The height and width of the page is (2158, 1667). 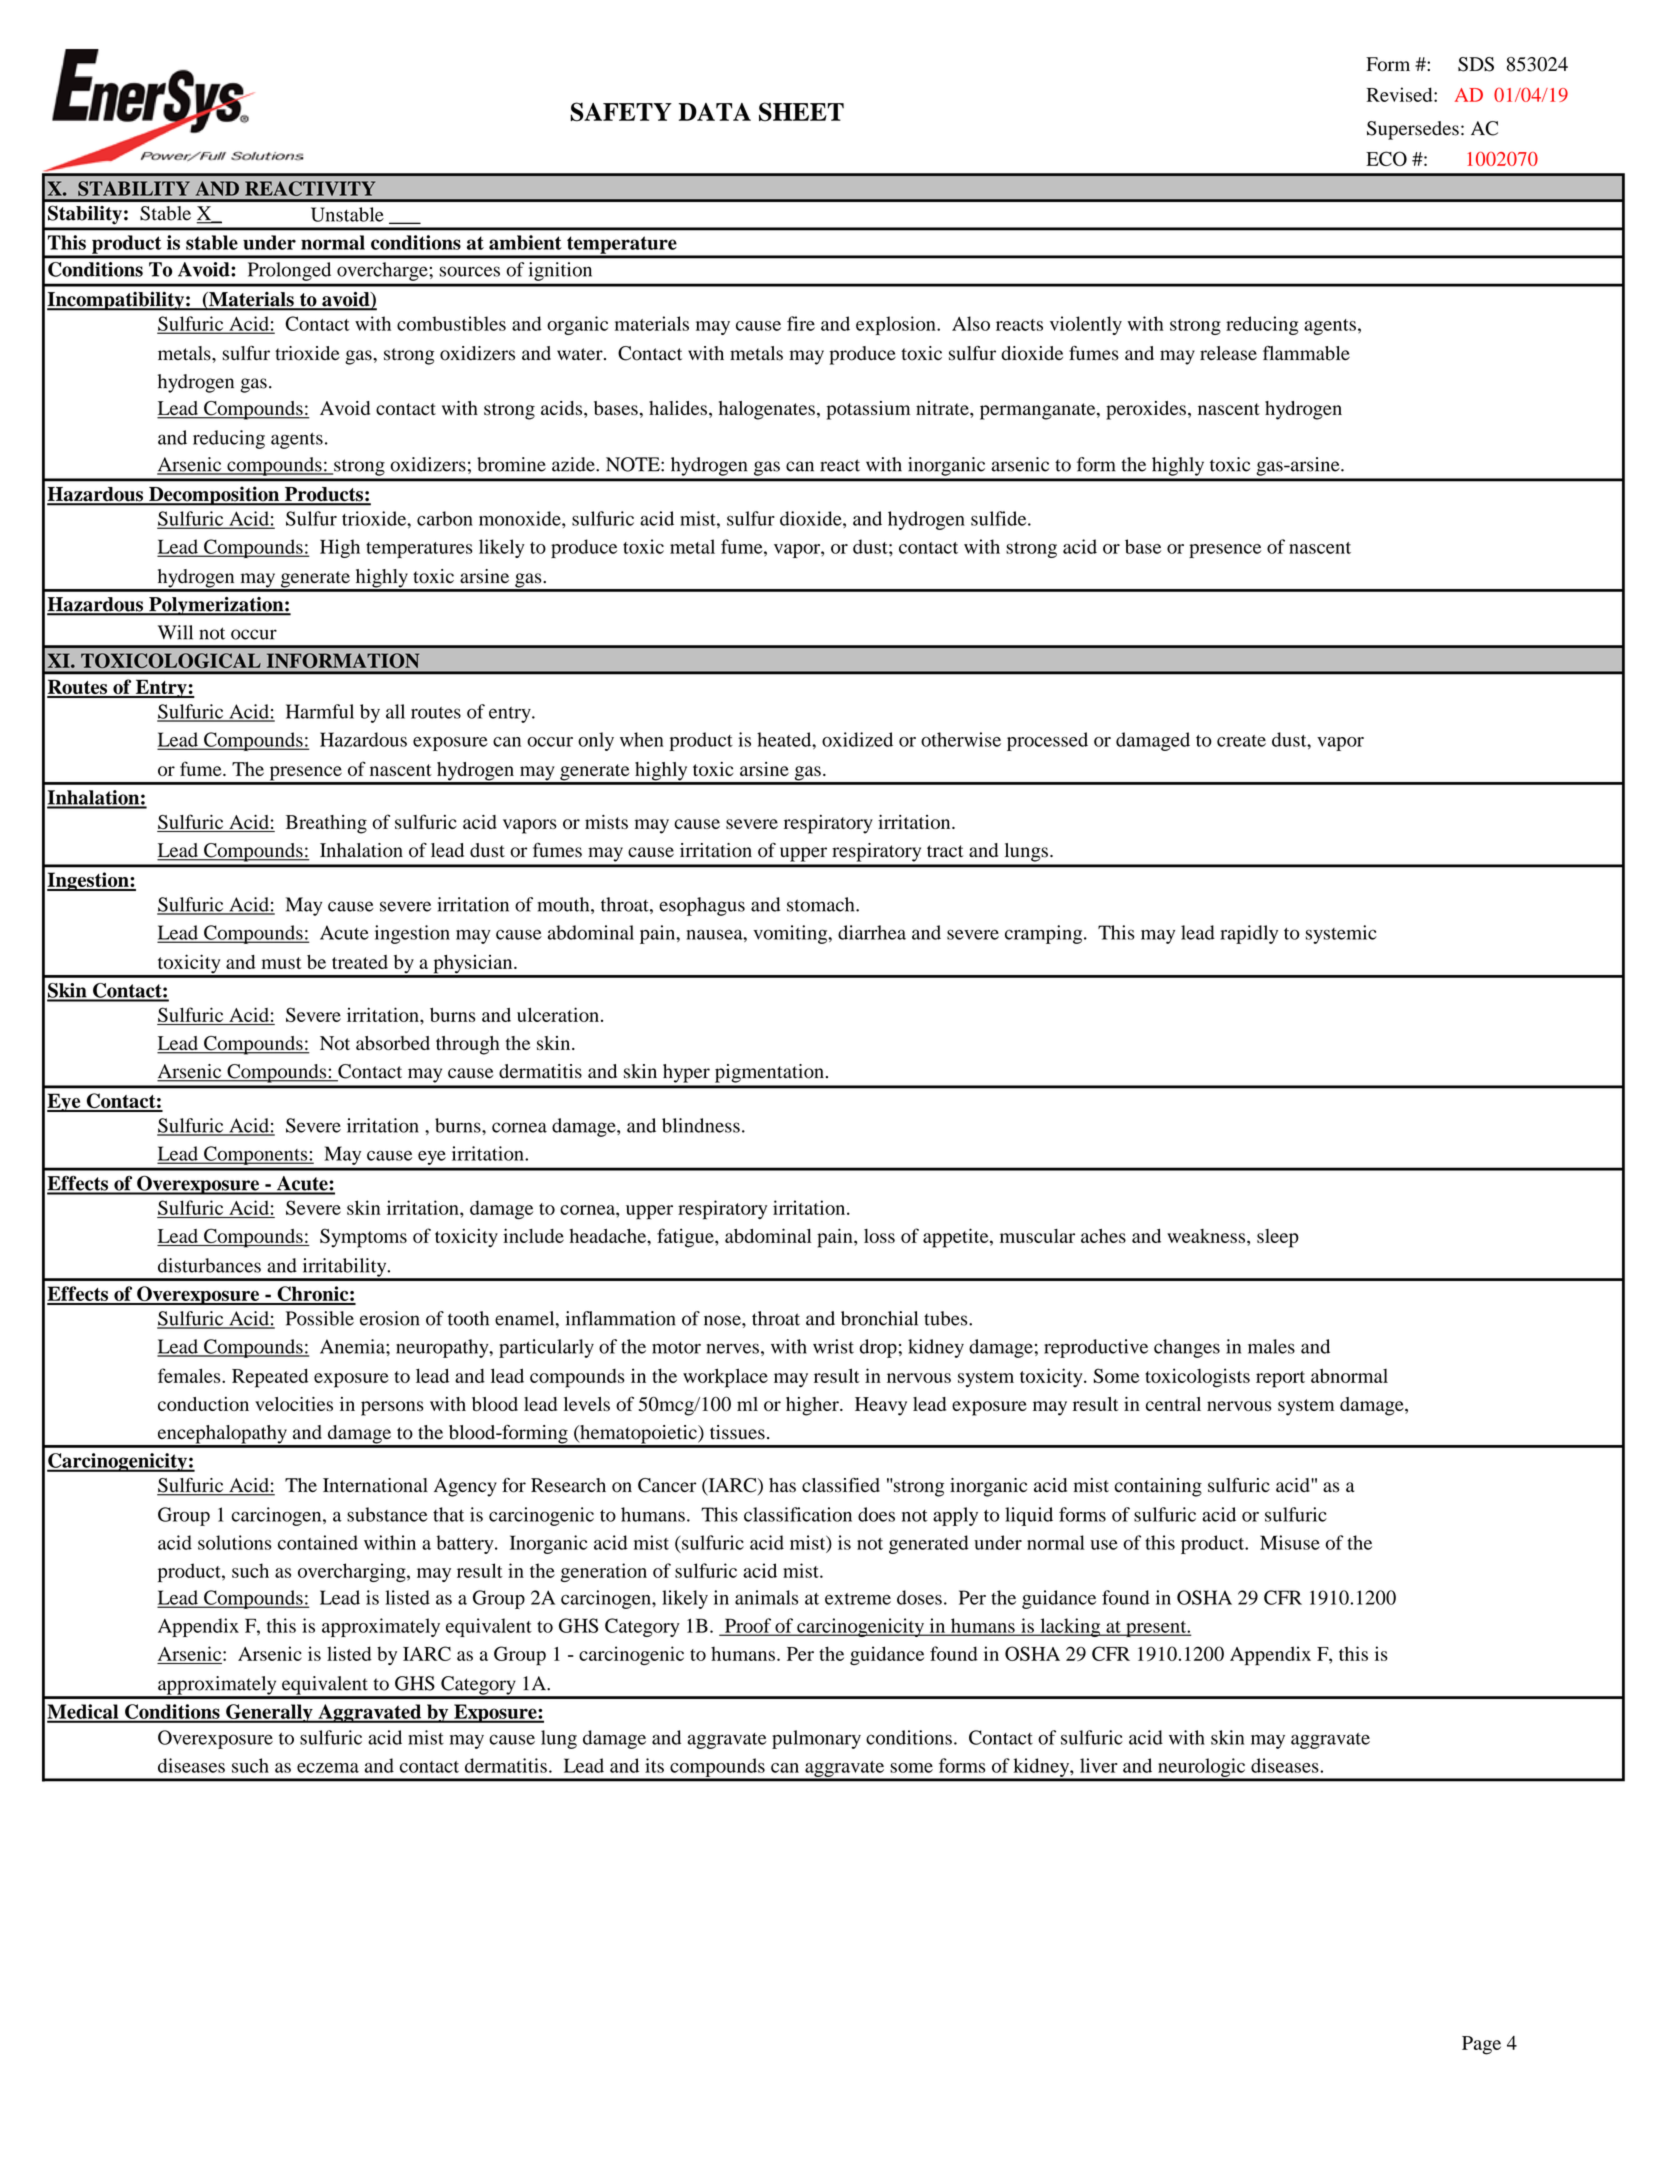 I want to click on Supersedes, so click(x=1413, y=130).
